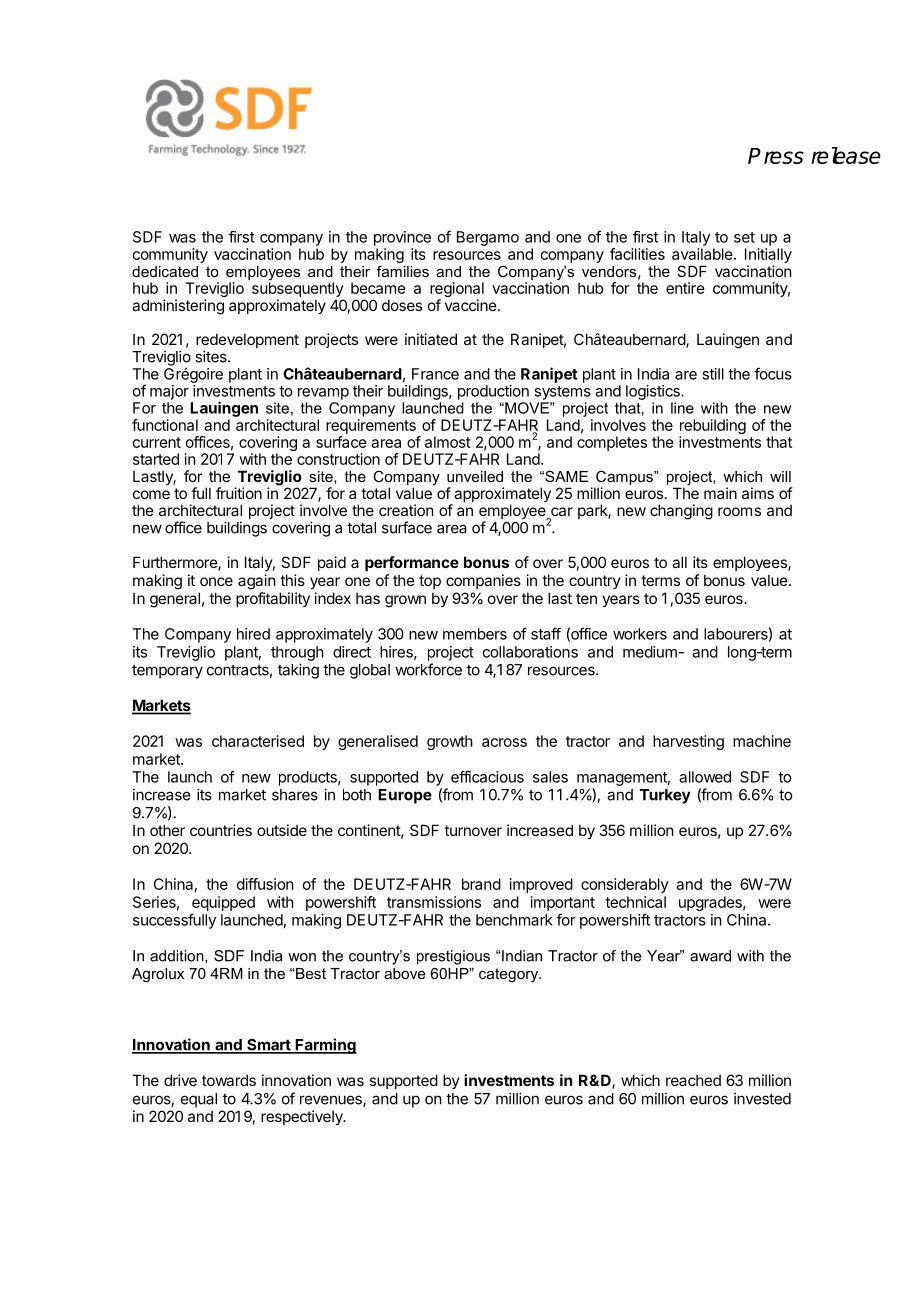 The image size is (924, 1308). I want to click on province, so click(402, 238).
